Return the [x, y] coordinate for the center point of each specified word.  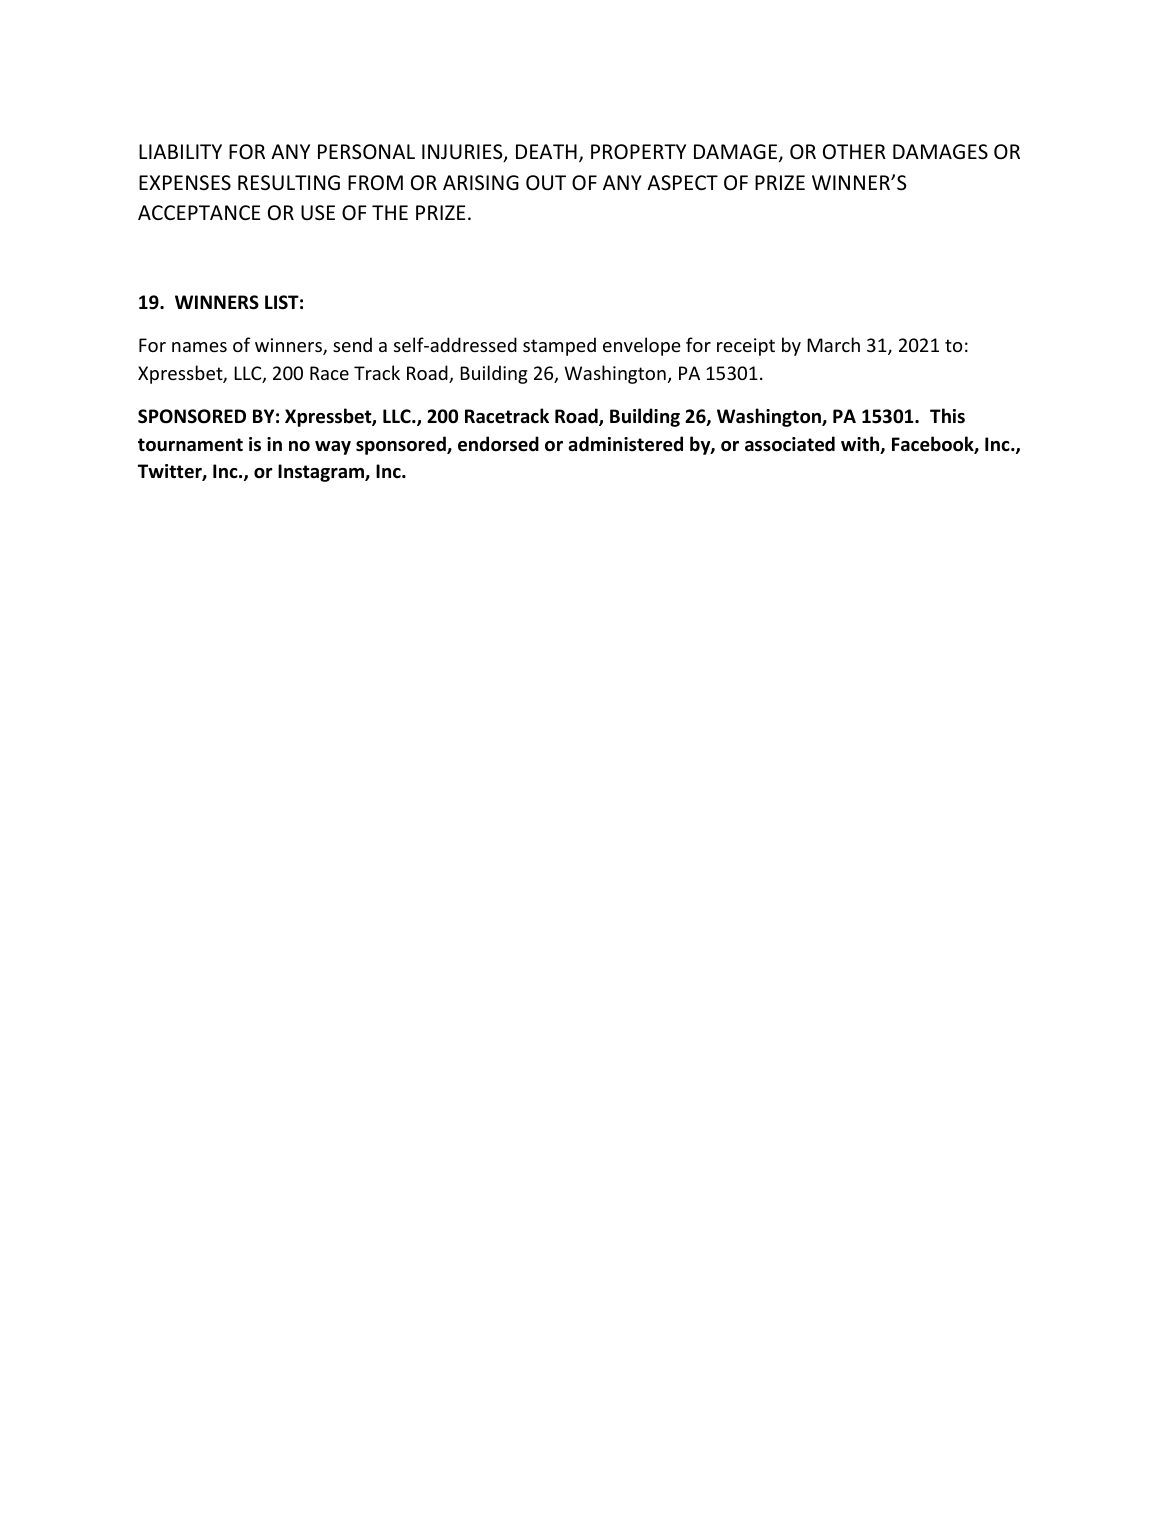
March [833, 344]
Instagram [322, 473]
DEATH [546, 151]
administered [625, 444]
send [352, 344]
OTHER [854, 151]
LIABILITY [180, 151]
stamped [559, 346]
